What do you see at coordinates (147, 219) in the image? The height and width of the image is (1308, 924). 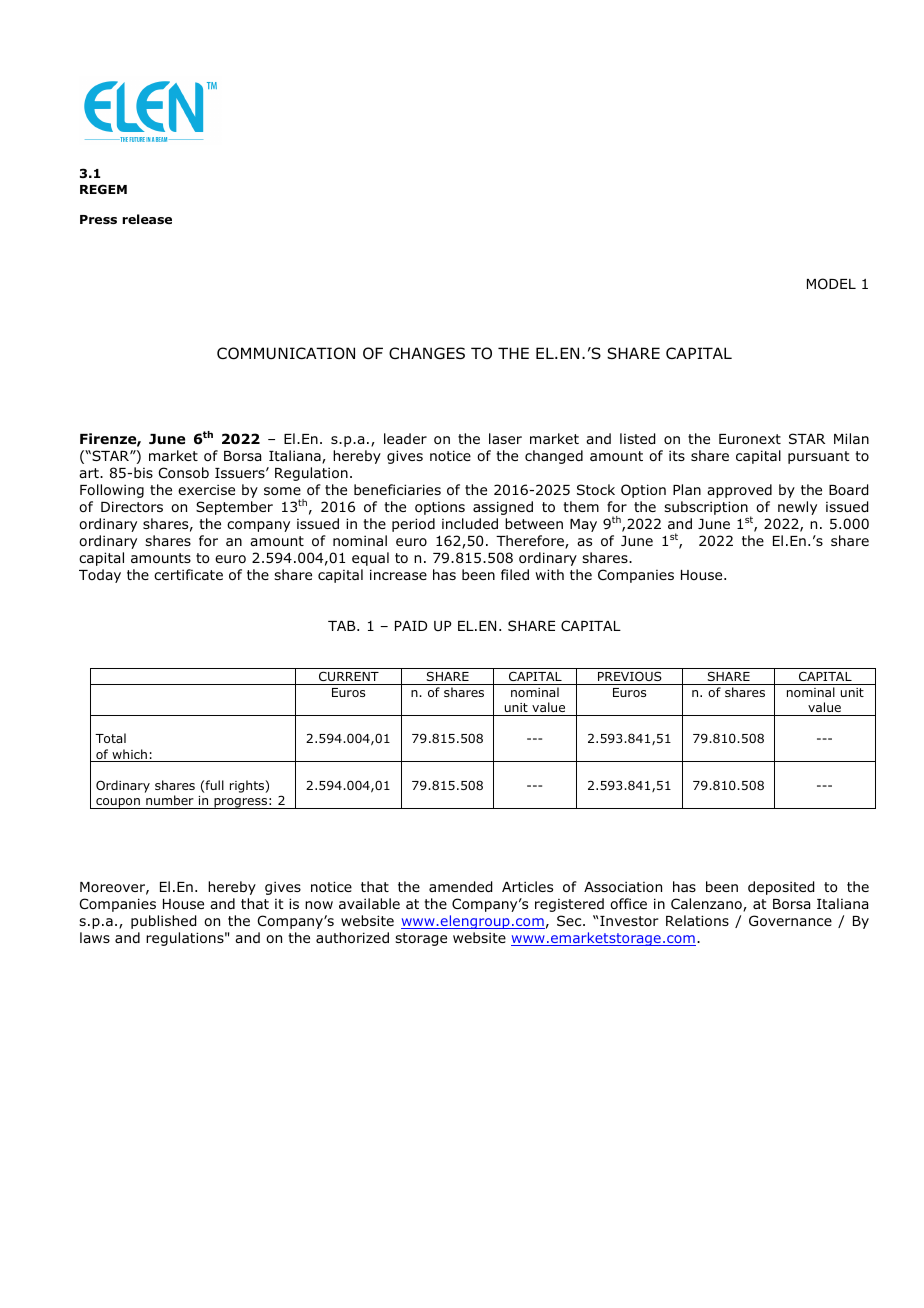 I see `release` at bounding box center [147, 219].
